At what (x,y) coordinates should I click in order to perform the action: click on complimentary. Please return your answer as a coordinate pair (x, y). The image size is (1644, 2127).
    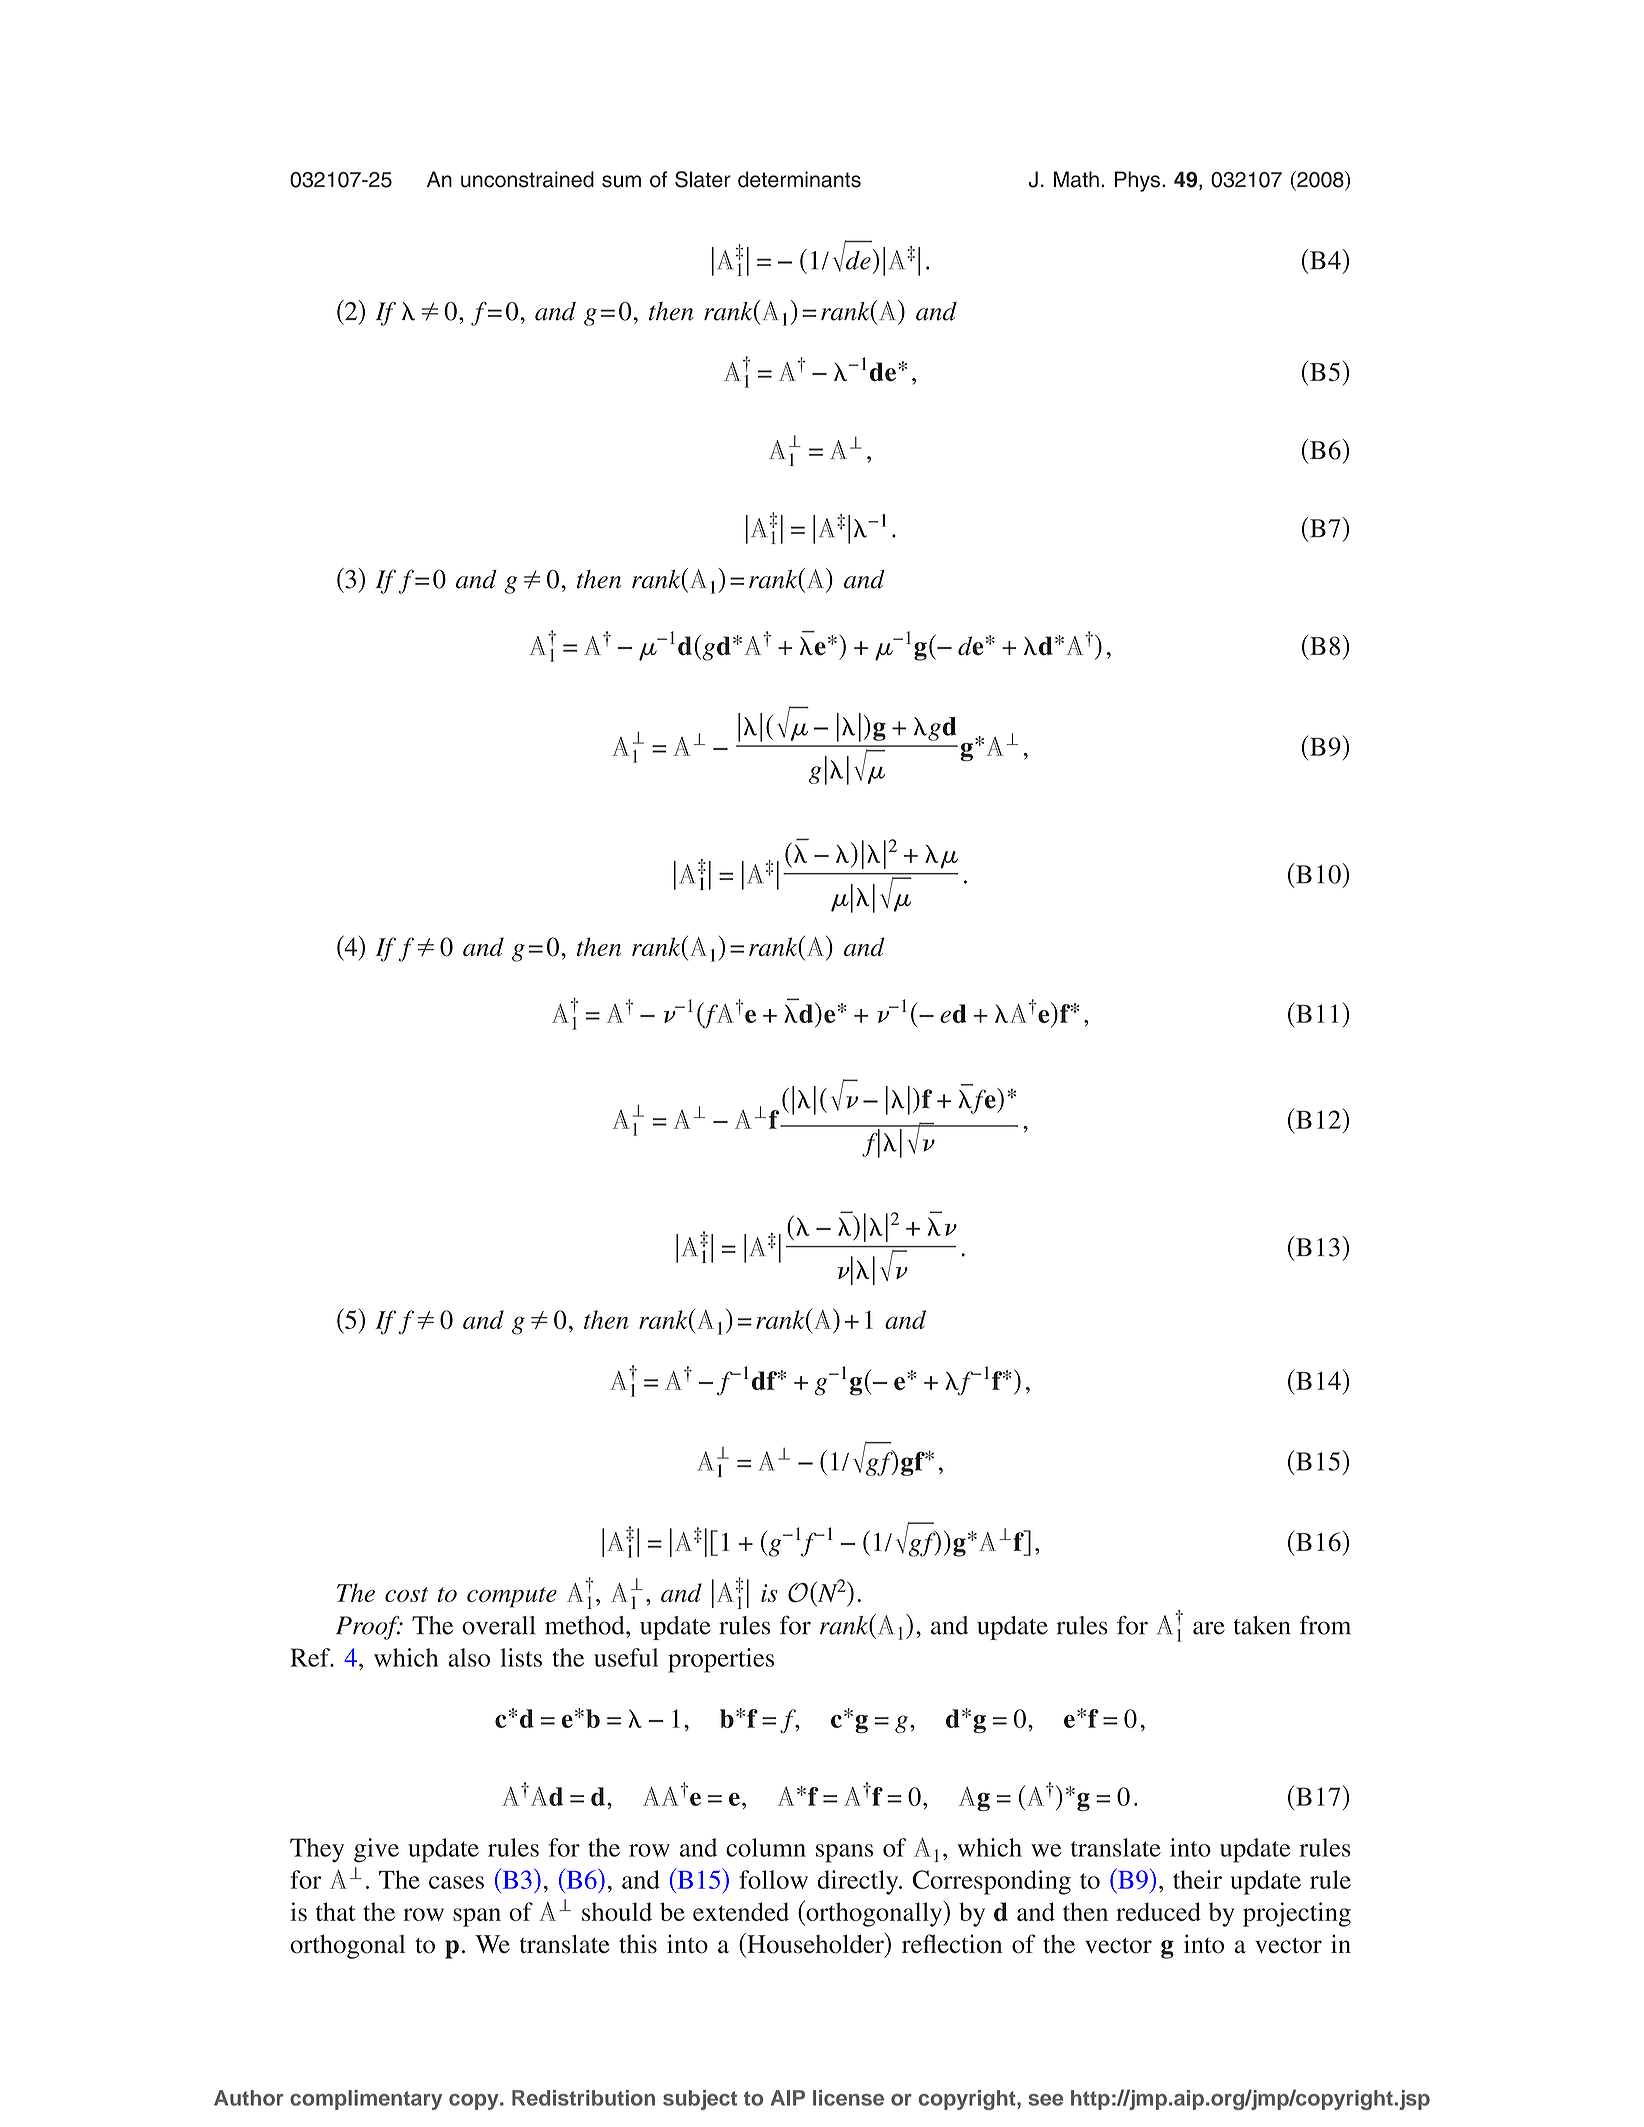
    Looking at the image, I should click on (366, 2100).
